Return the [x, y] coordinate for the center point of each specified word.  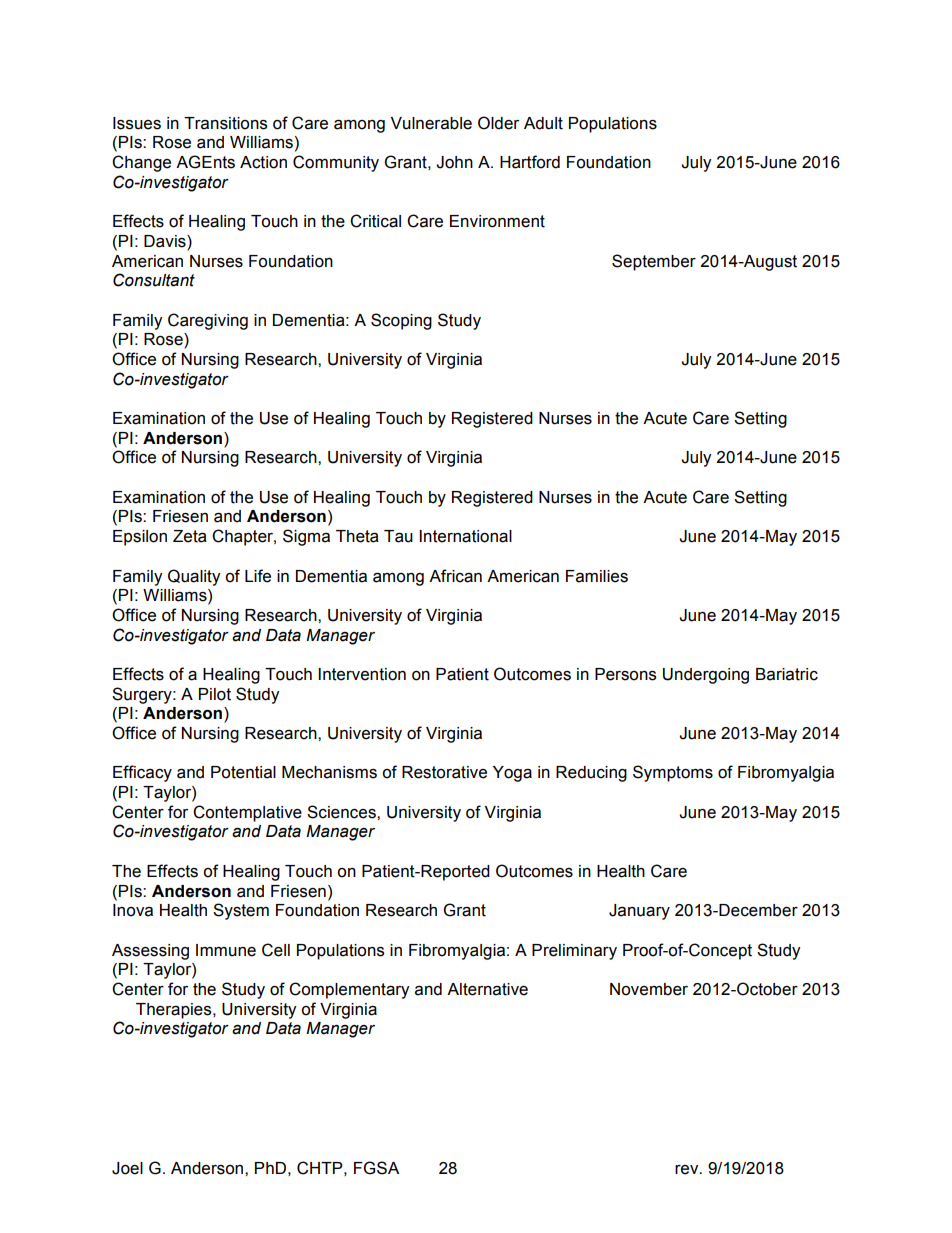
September [654, 262]
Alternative [487, 989]
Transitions [225, 123]
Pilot [215, 694]
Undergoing [706, 676]
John [454, 162]
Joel [127, 1168]
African [455, 576]
